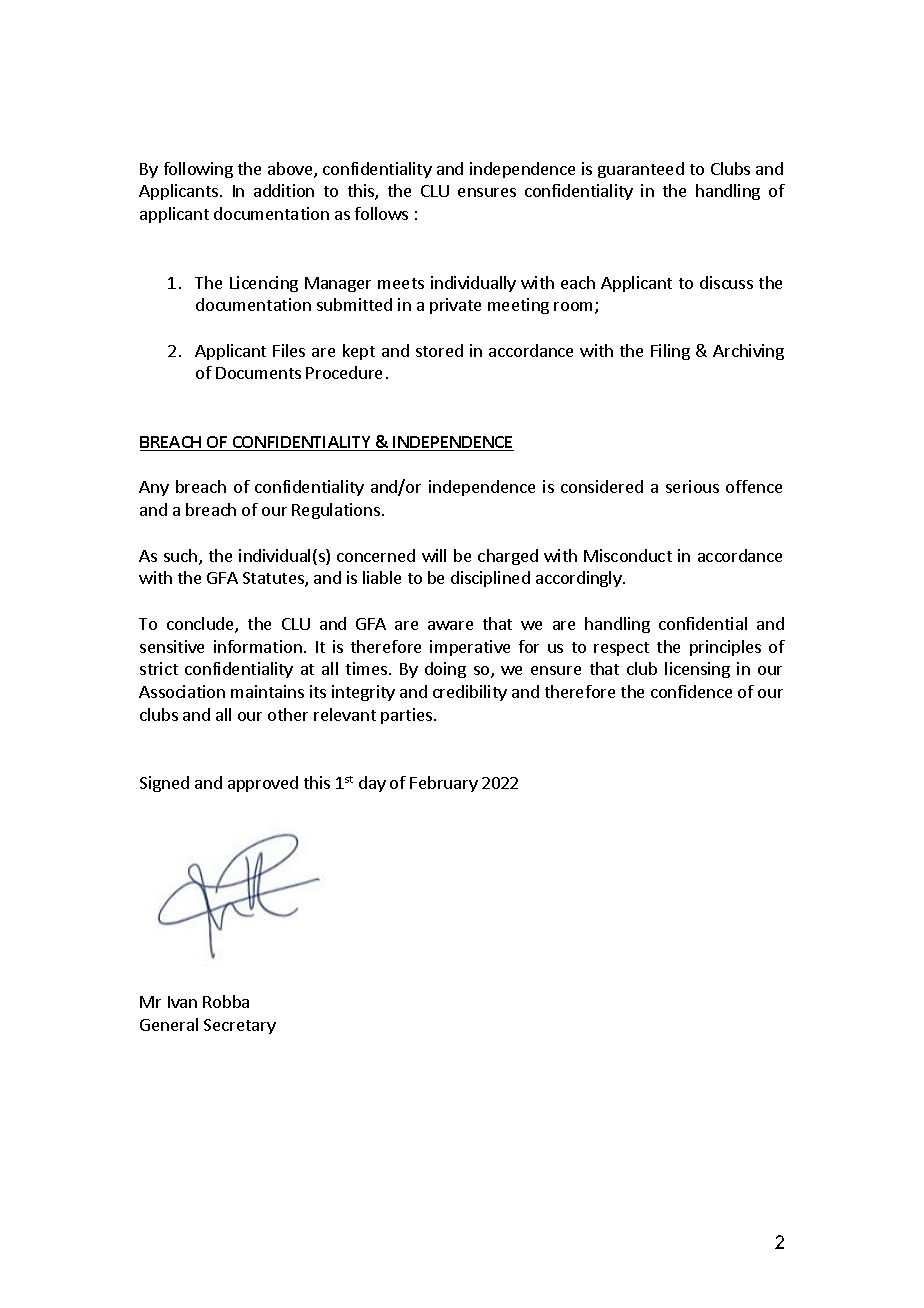 The width and height of the document is (924, 1308). Describe the element at coordinates (444, 784) in the document. I see `February` at that location.
